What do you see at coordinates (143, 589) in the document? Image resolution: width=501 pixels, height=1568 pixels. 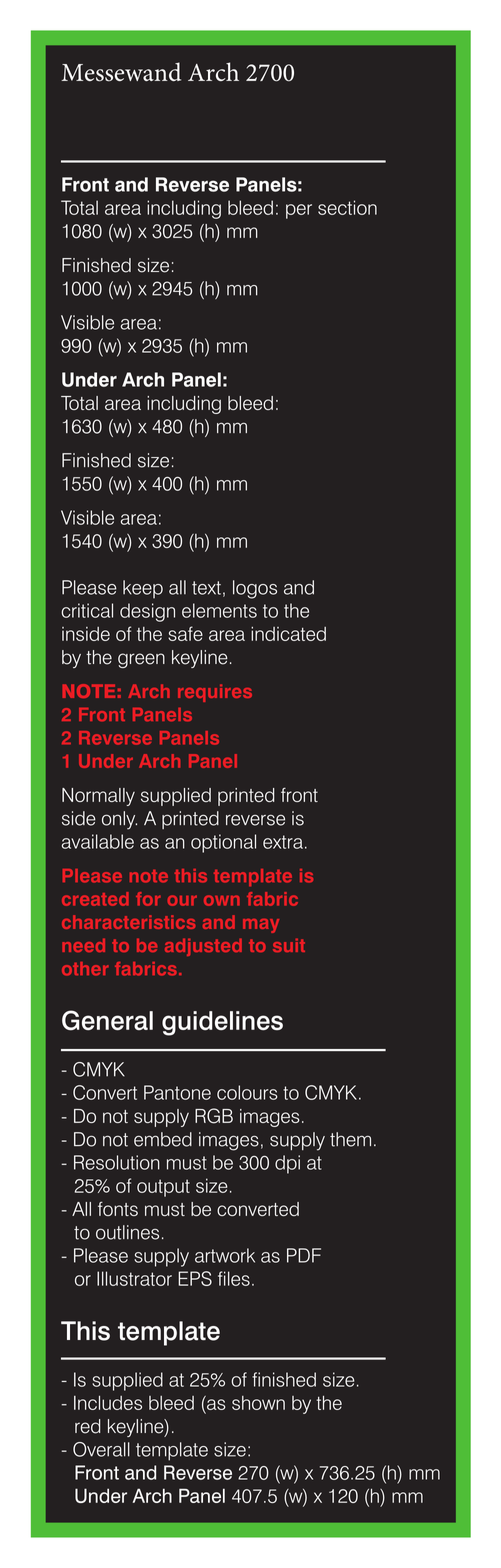 I see `keep` at bounding box center [143, 589].
